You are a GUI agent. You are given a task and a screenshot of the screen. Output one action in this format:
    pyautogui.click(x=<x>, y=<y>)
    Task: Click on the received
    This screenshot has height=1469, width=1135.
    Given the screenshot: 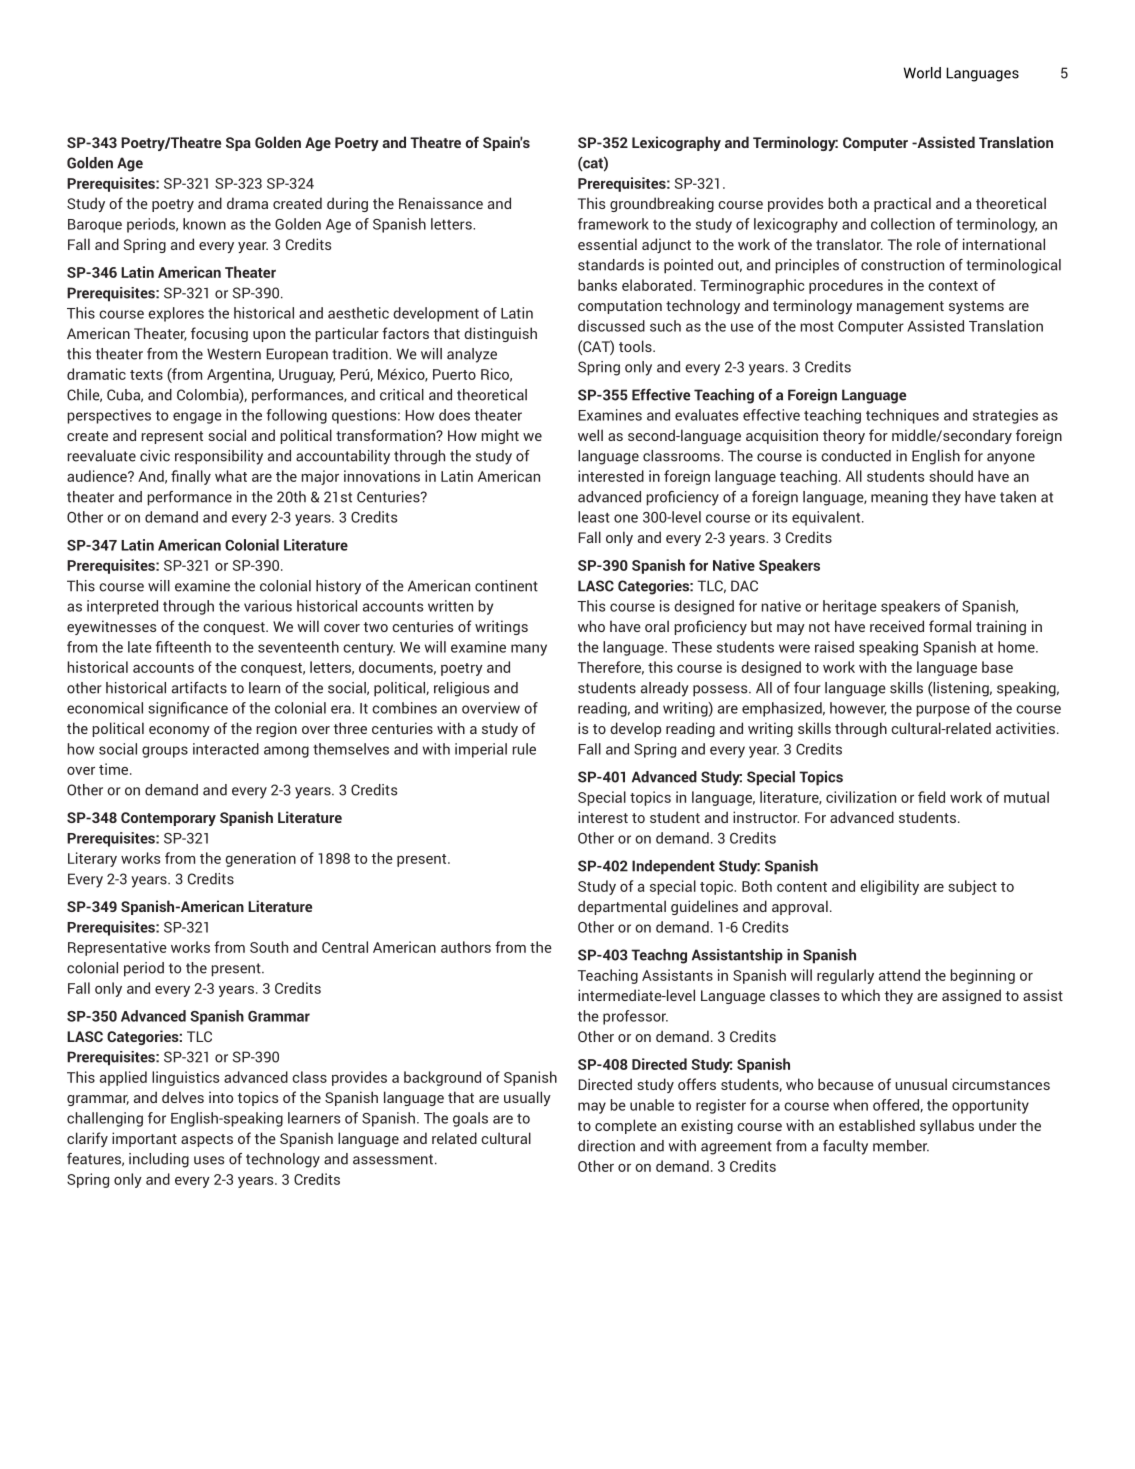 What is the action you would take?
    pyautogui.click(x=897, y=626)
